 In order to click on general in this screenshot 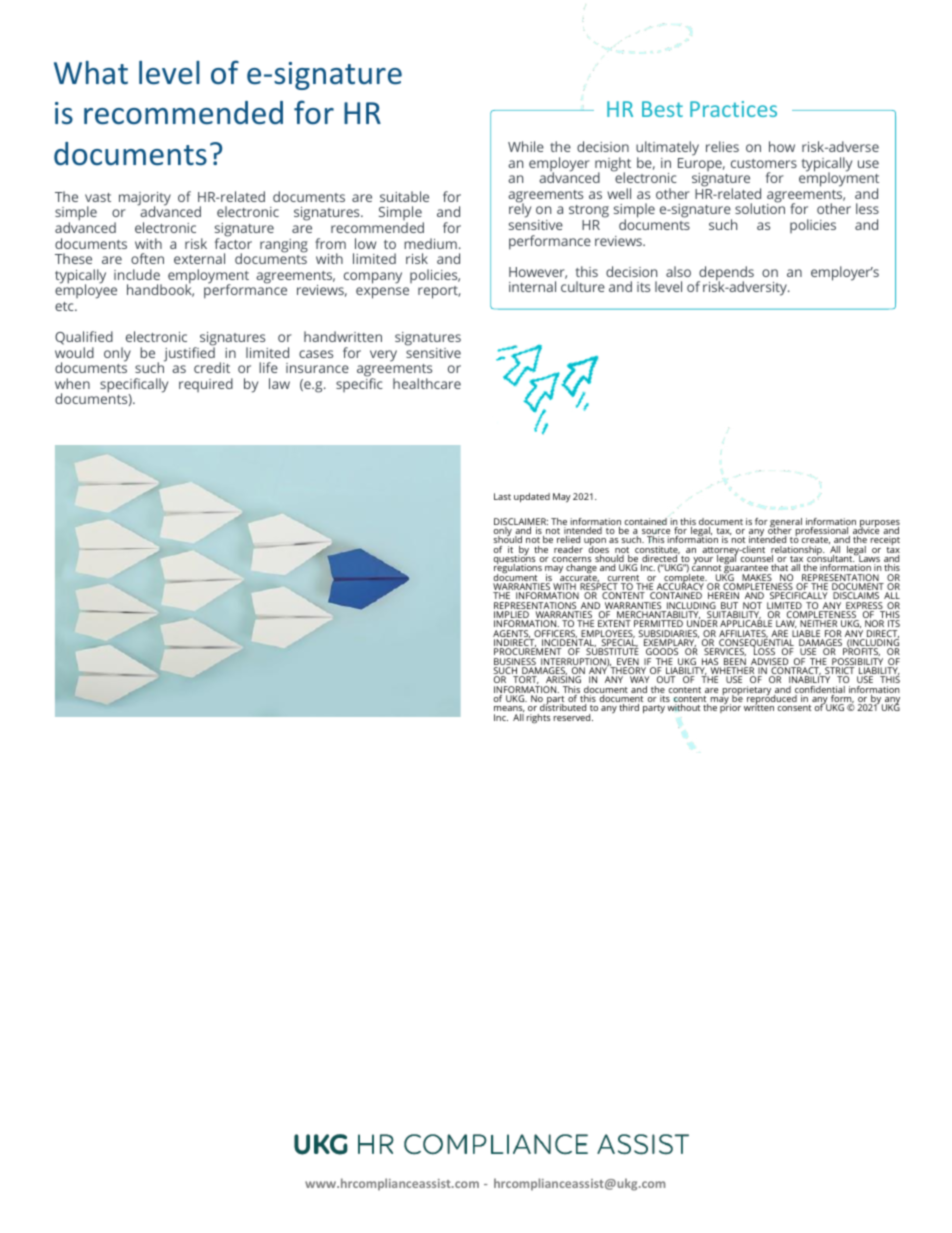, I will do `click(786, 524)`.
